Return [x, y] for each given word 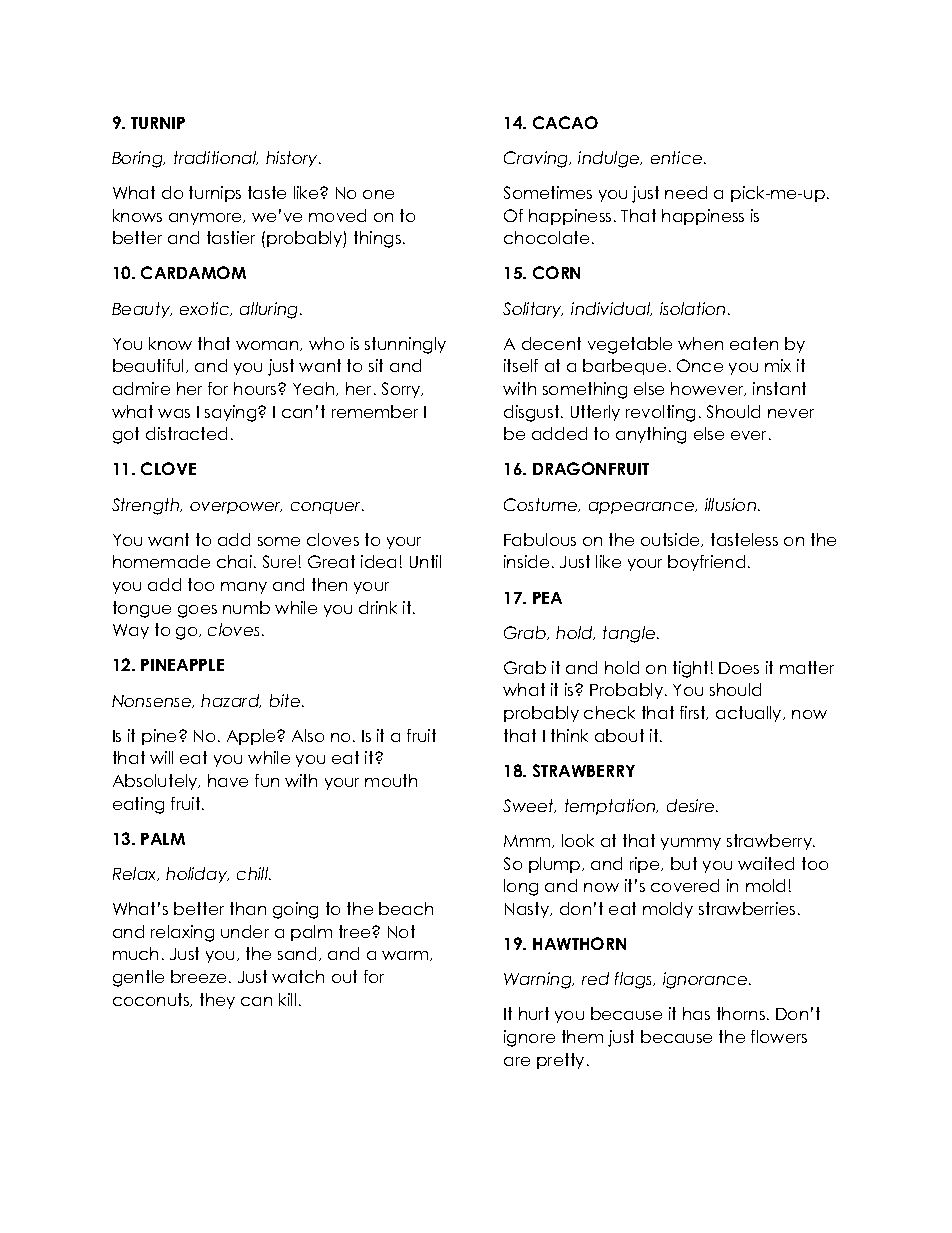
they [217, 1001]
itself [521, 365]
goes [197, 611]
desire [692, 805]
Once [700, 365]
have [228, 780]
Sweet [529, 806]
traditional [216, 158]
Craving [537, 159]
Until [425, 561]
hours [256, 388]
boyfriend [706, 563]
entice [676, 157]
